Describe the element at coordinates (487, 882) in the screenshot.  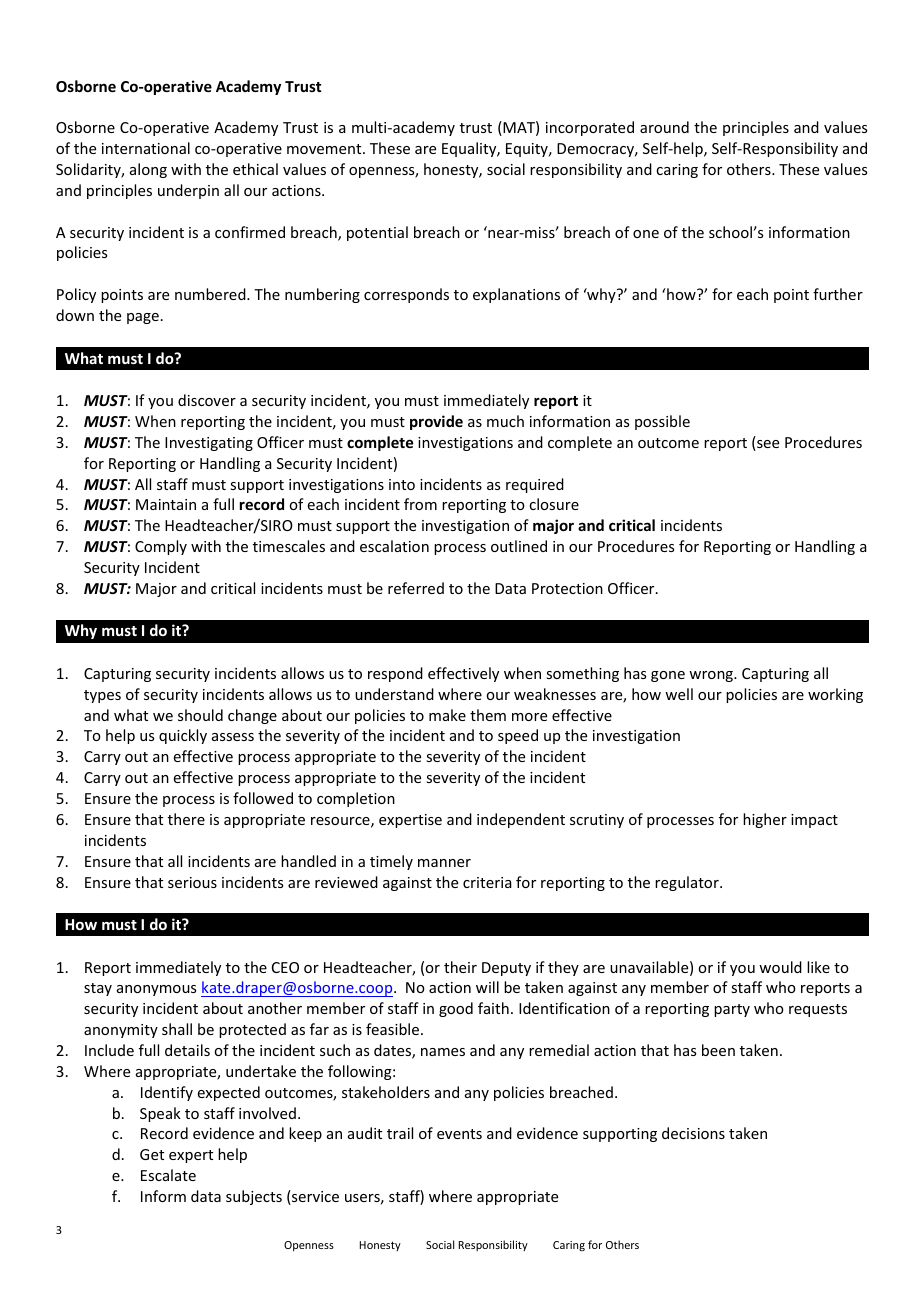
I see `criteria` at that location.
